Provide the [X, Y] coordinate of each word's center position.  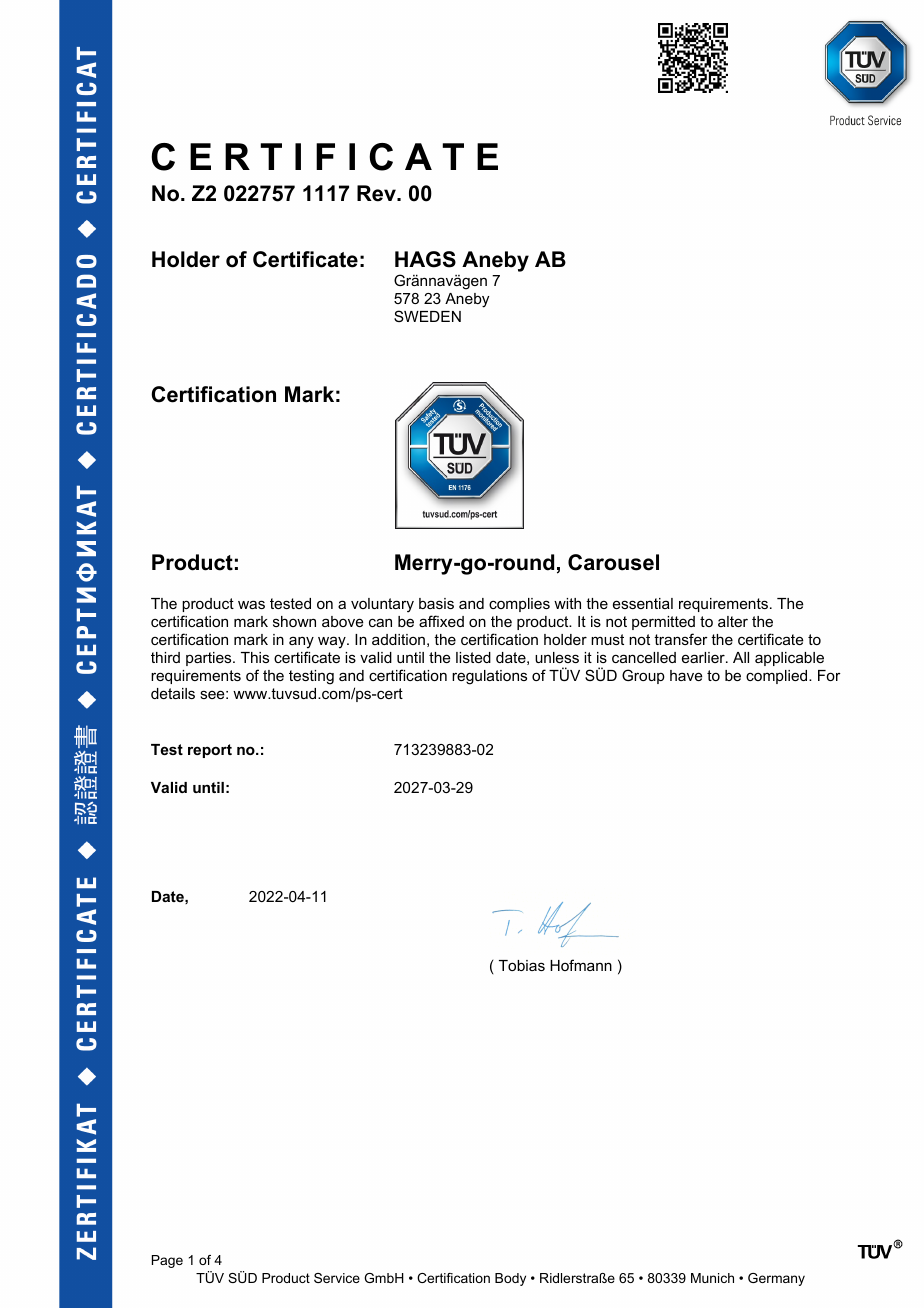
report [210, 751]
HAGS [425, 259]
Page [167, 1261]
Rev [377, 193]
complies [519, 605]
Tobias [522, 965]
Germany [776, 1279]
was [251, 604]
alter [733, 621]
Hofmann [581, 965]
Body [510, 1279]
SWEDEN [427, 316]
